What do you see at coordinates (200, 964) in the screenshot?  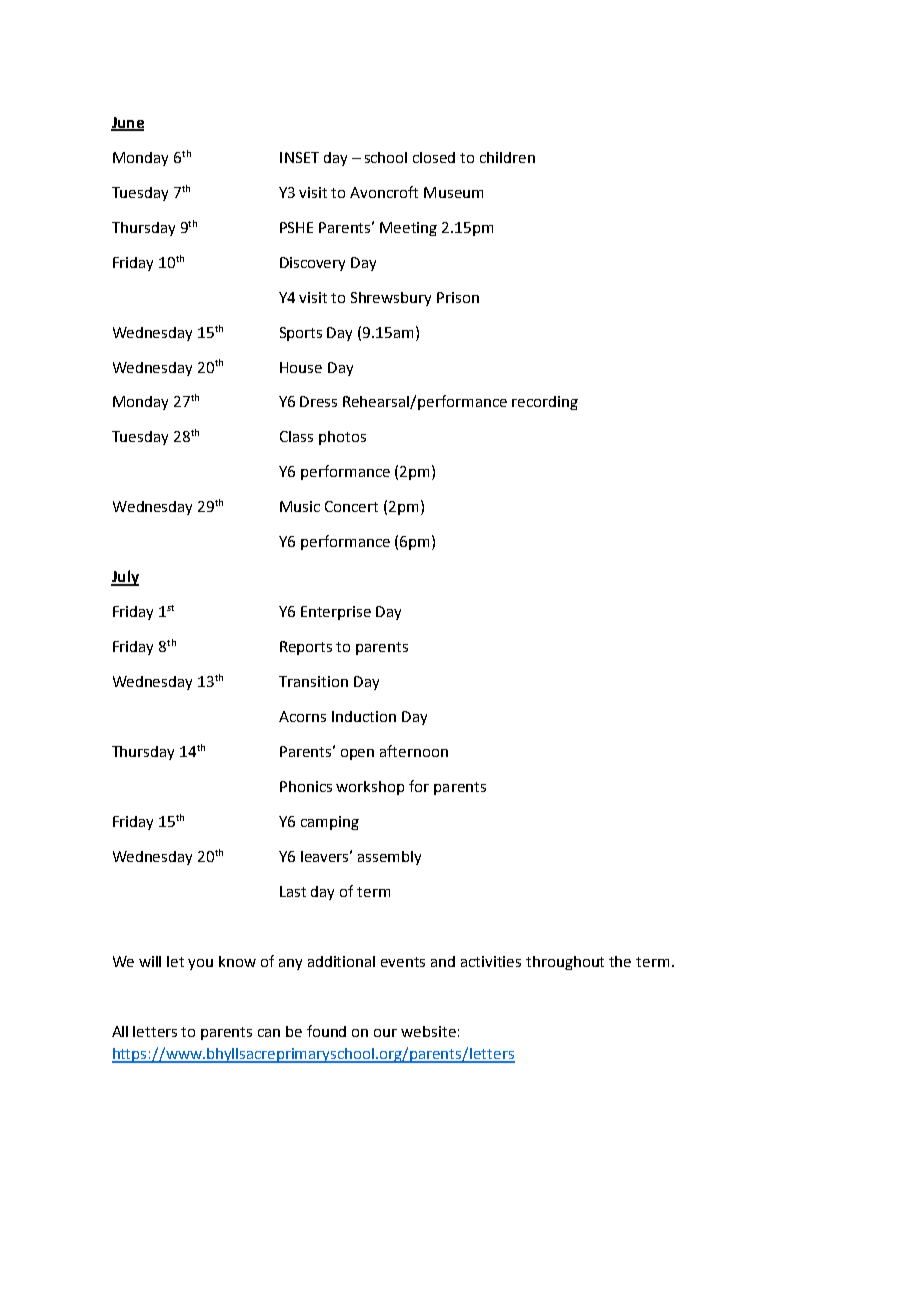 I see `you` at bounding box center [200, 964].
